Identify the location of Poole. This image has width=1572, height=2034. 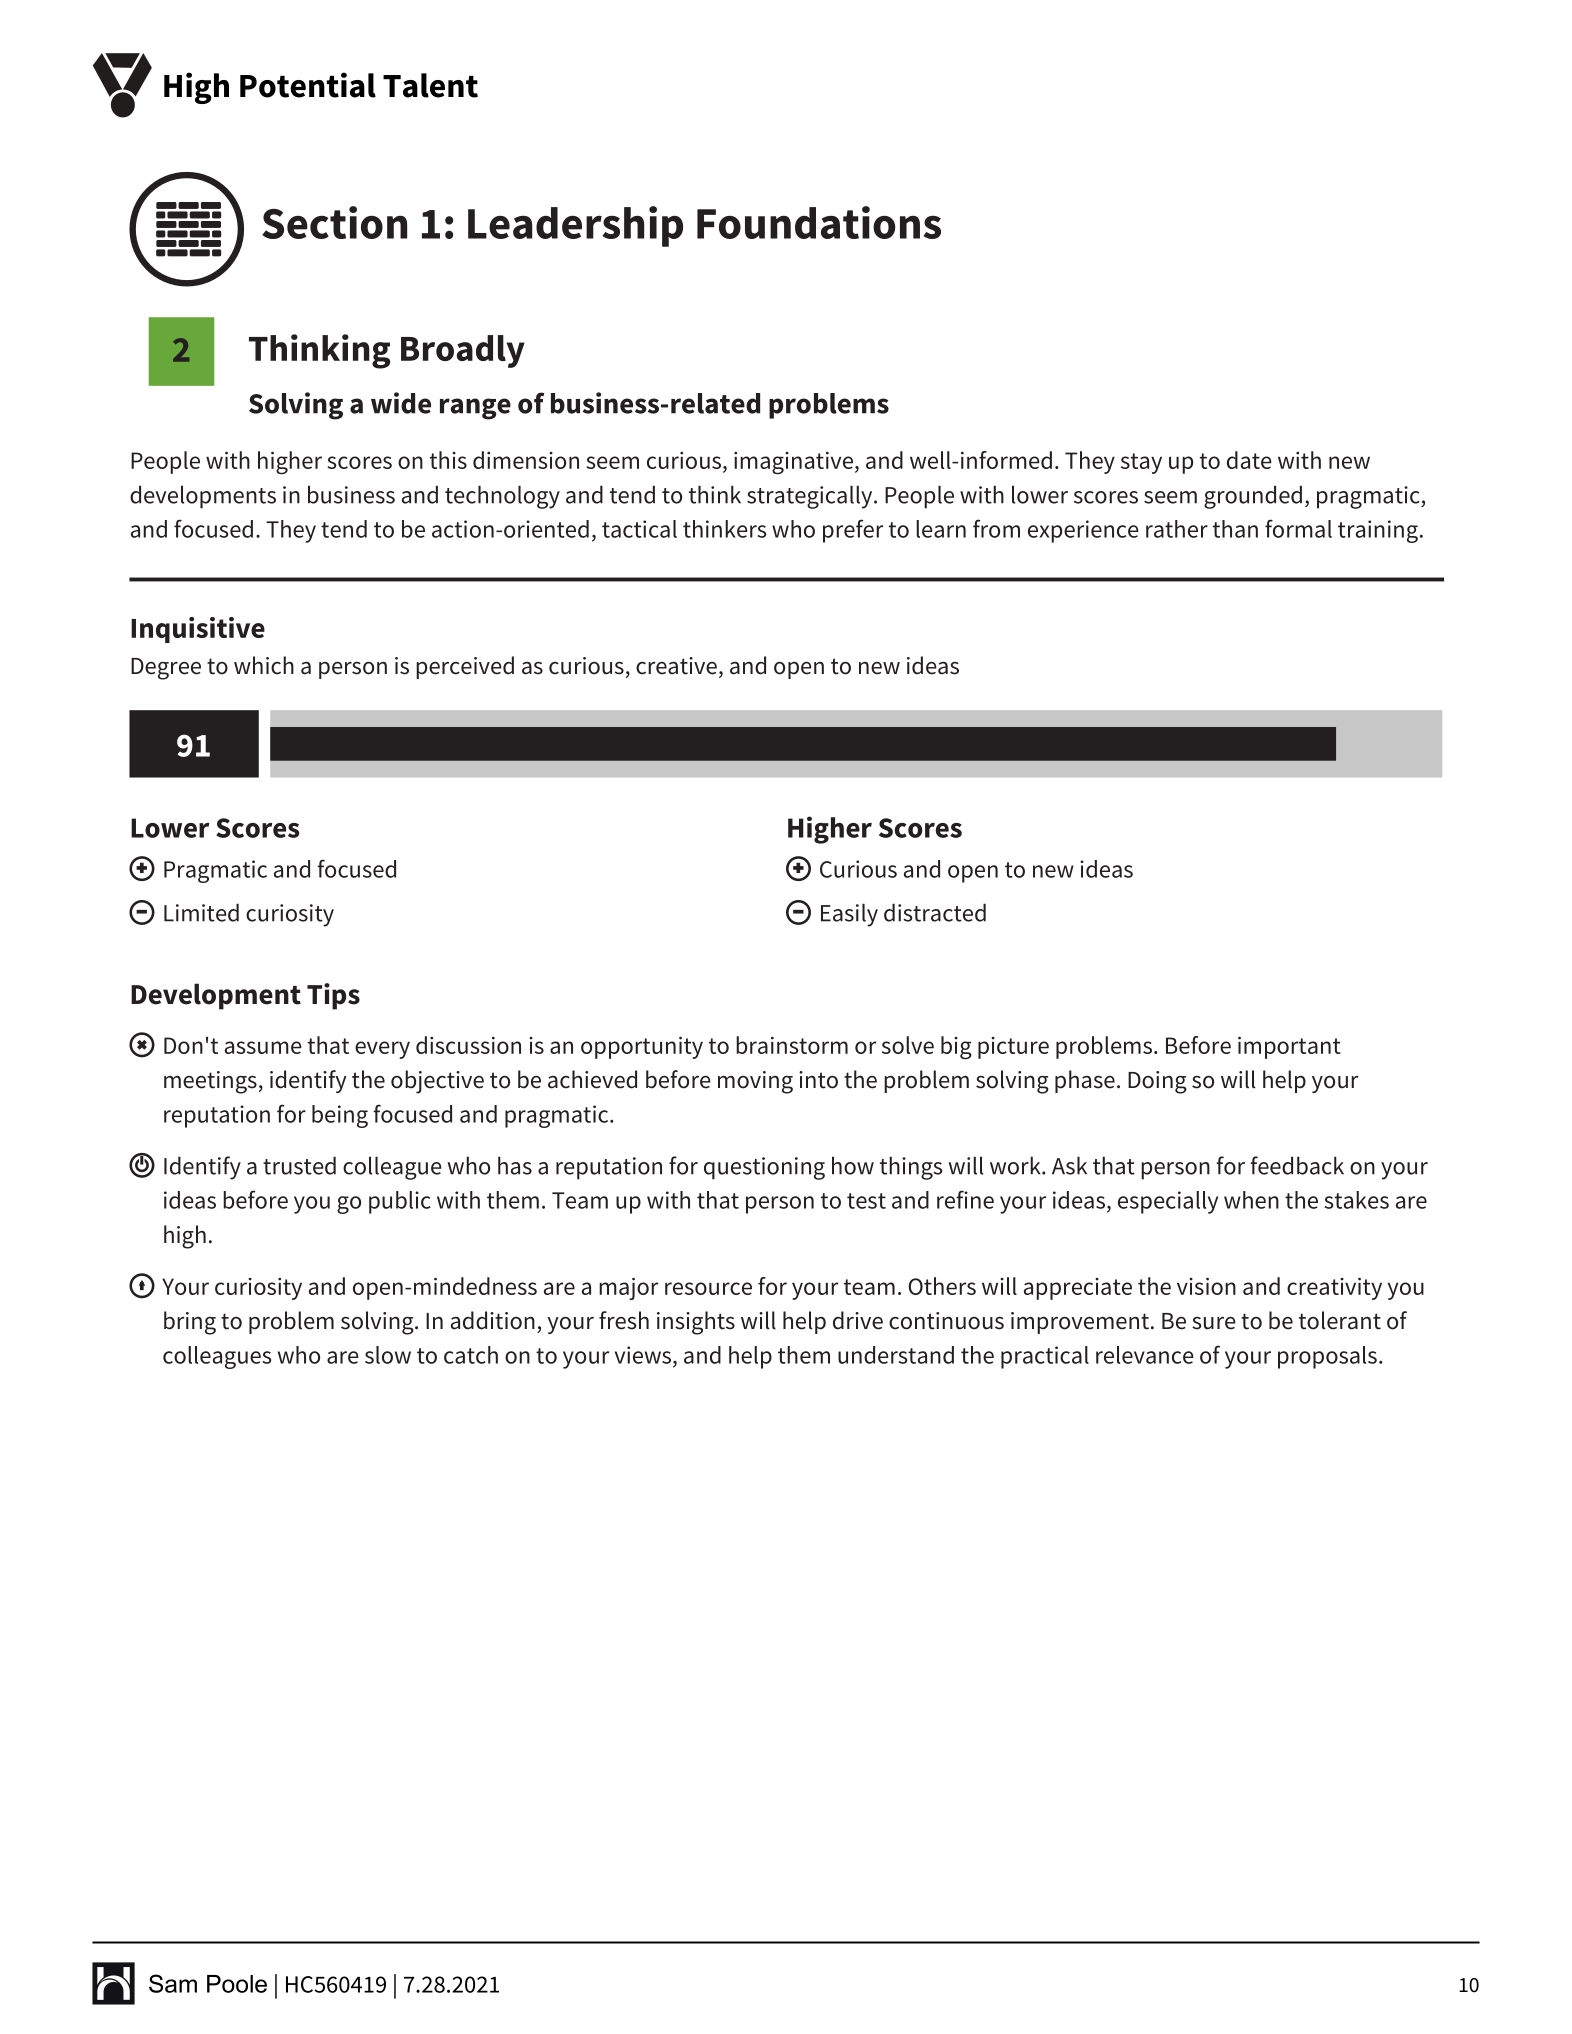
(237, 1984).
